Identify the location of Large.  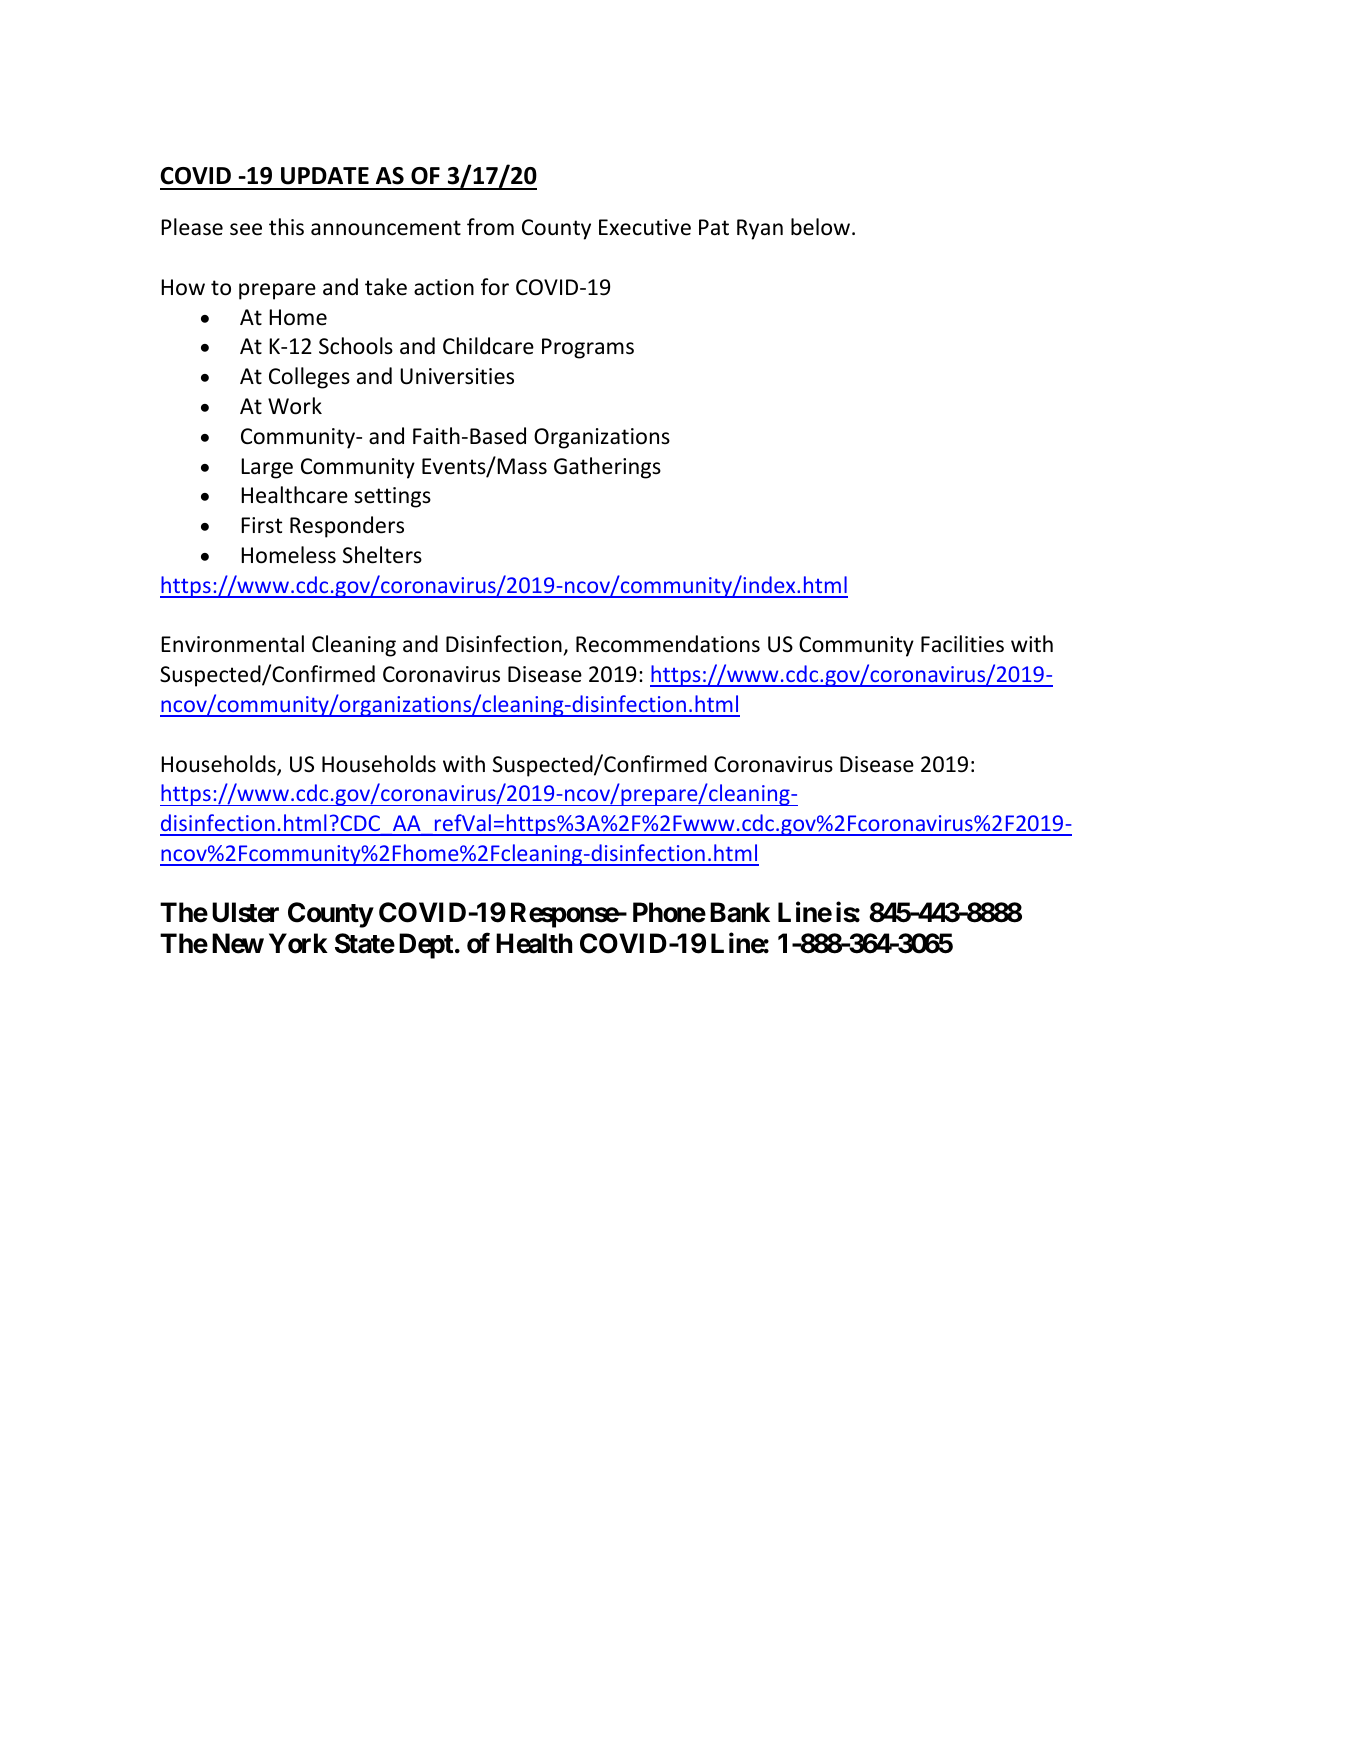
(267, 468).
